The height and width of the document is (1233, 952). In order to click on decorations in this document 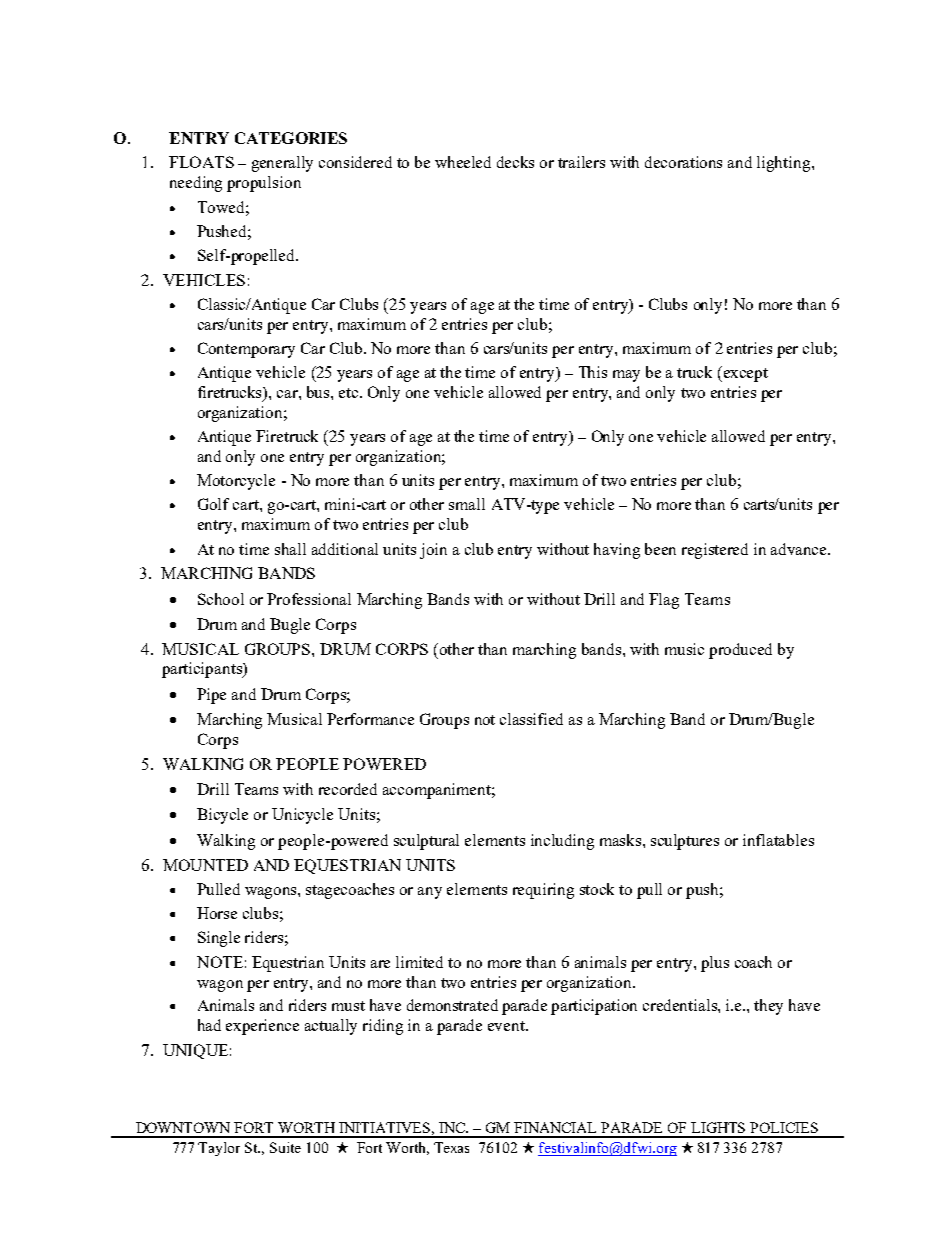, I will do `click(683, 162)`.
